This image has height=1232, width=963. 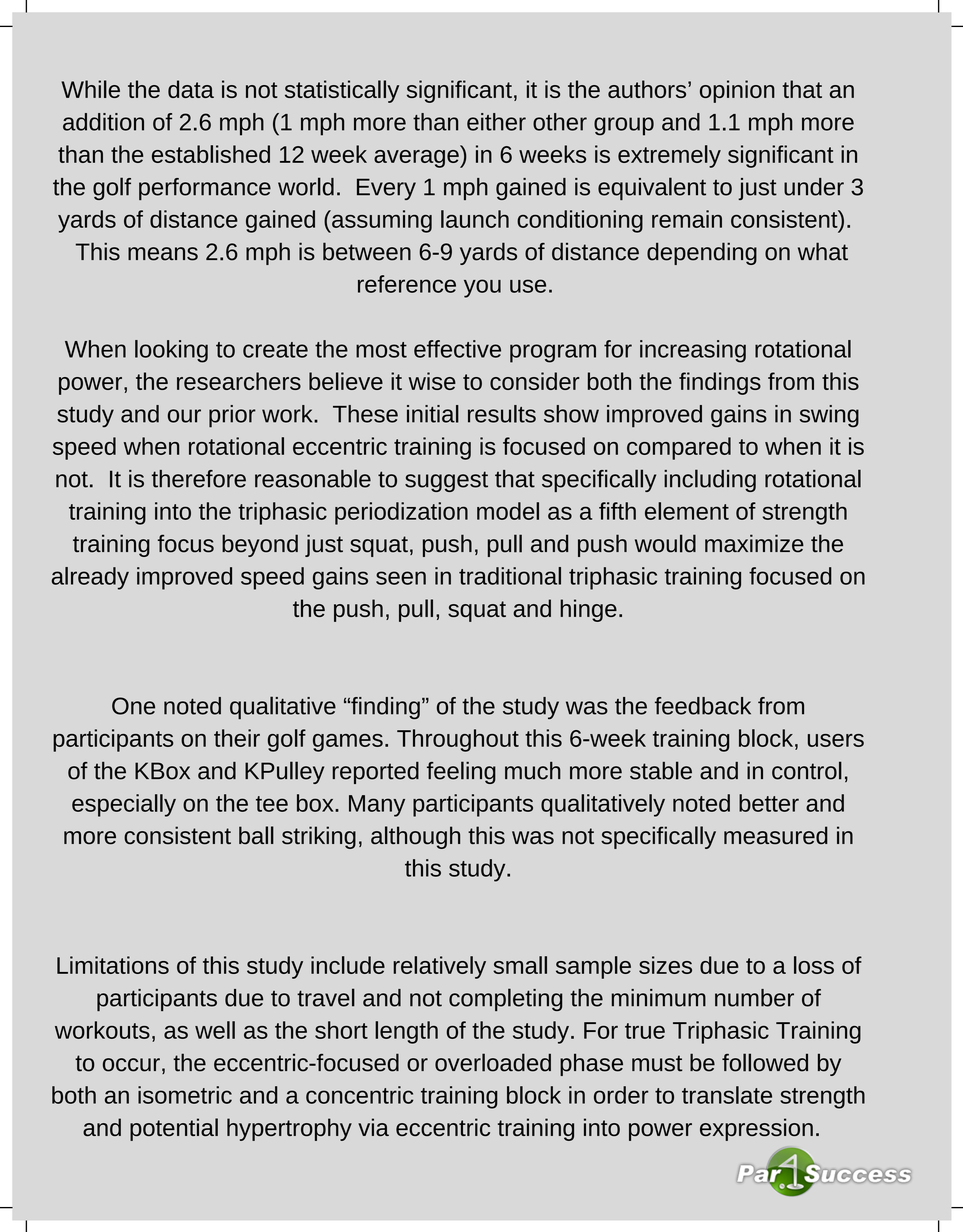 What do you see at coordinates (493, 1062) in the image?
I see `overloaded` at bounding box center [493, 1062].
